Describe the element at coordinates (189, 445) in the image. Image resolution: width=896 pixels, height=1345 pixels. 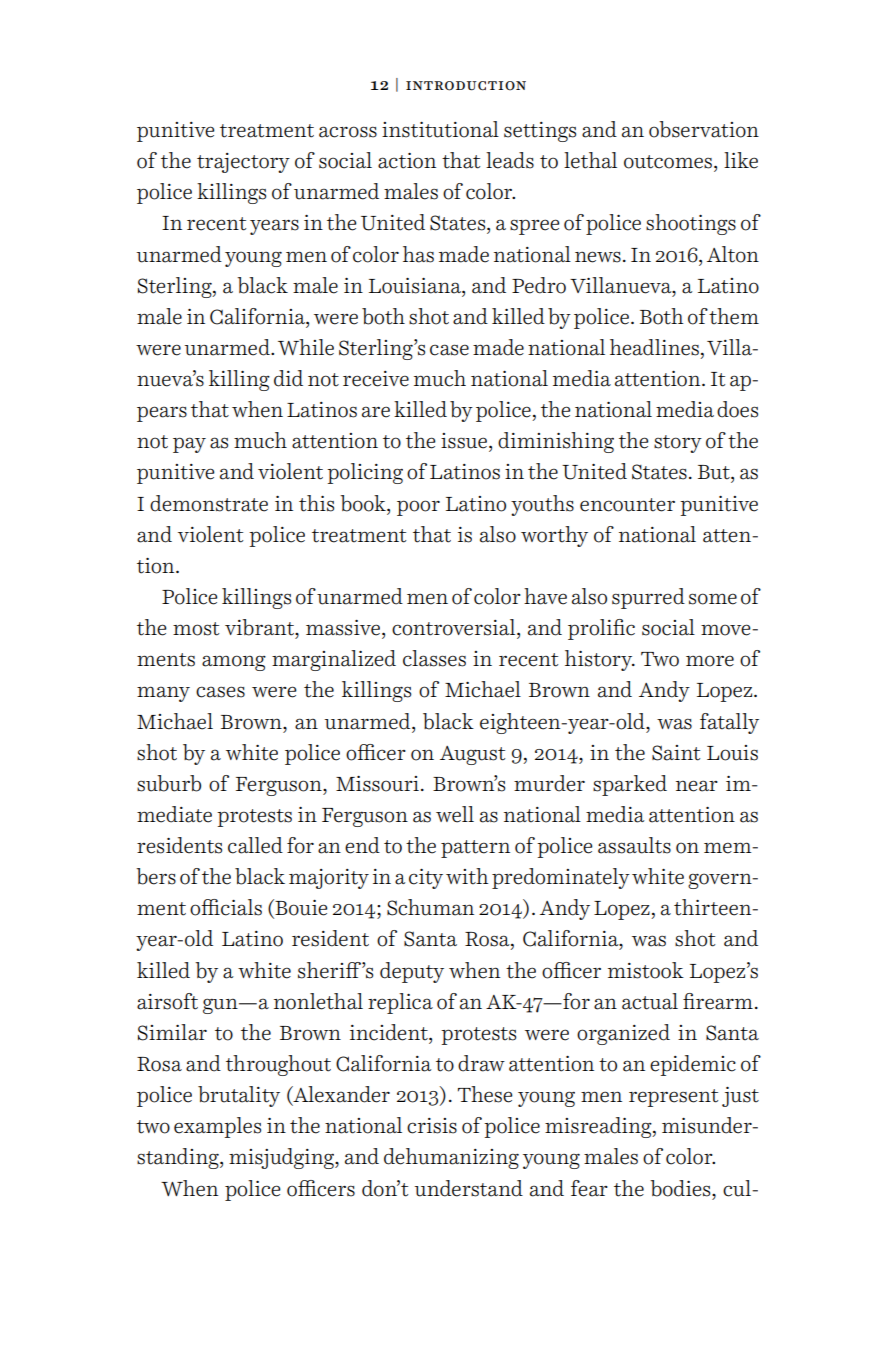
I see `pay` at that location.
